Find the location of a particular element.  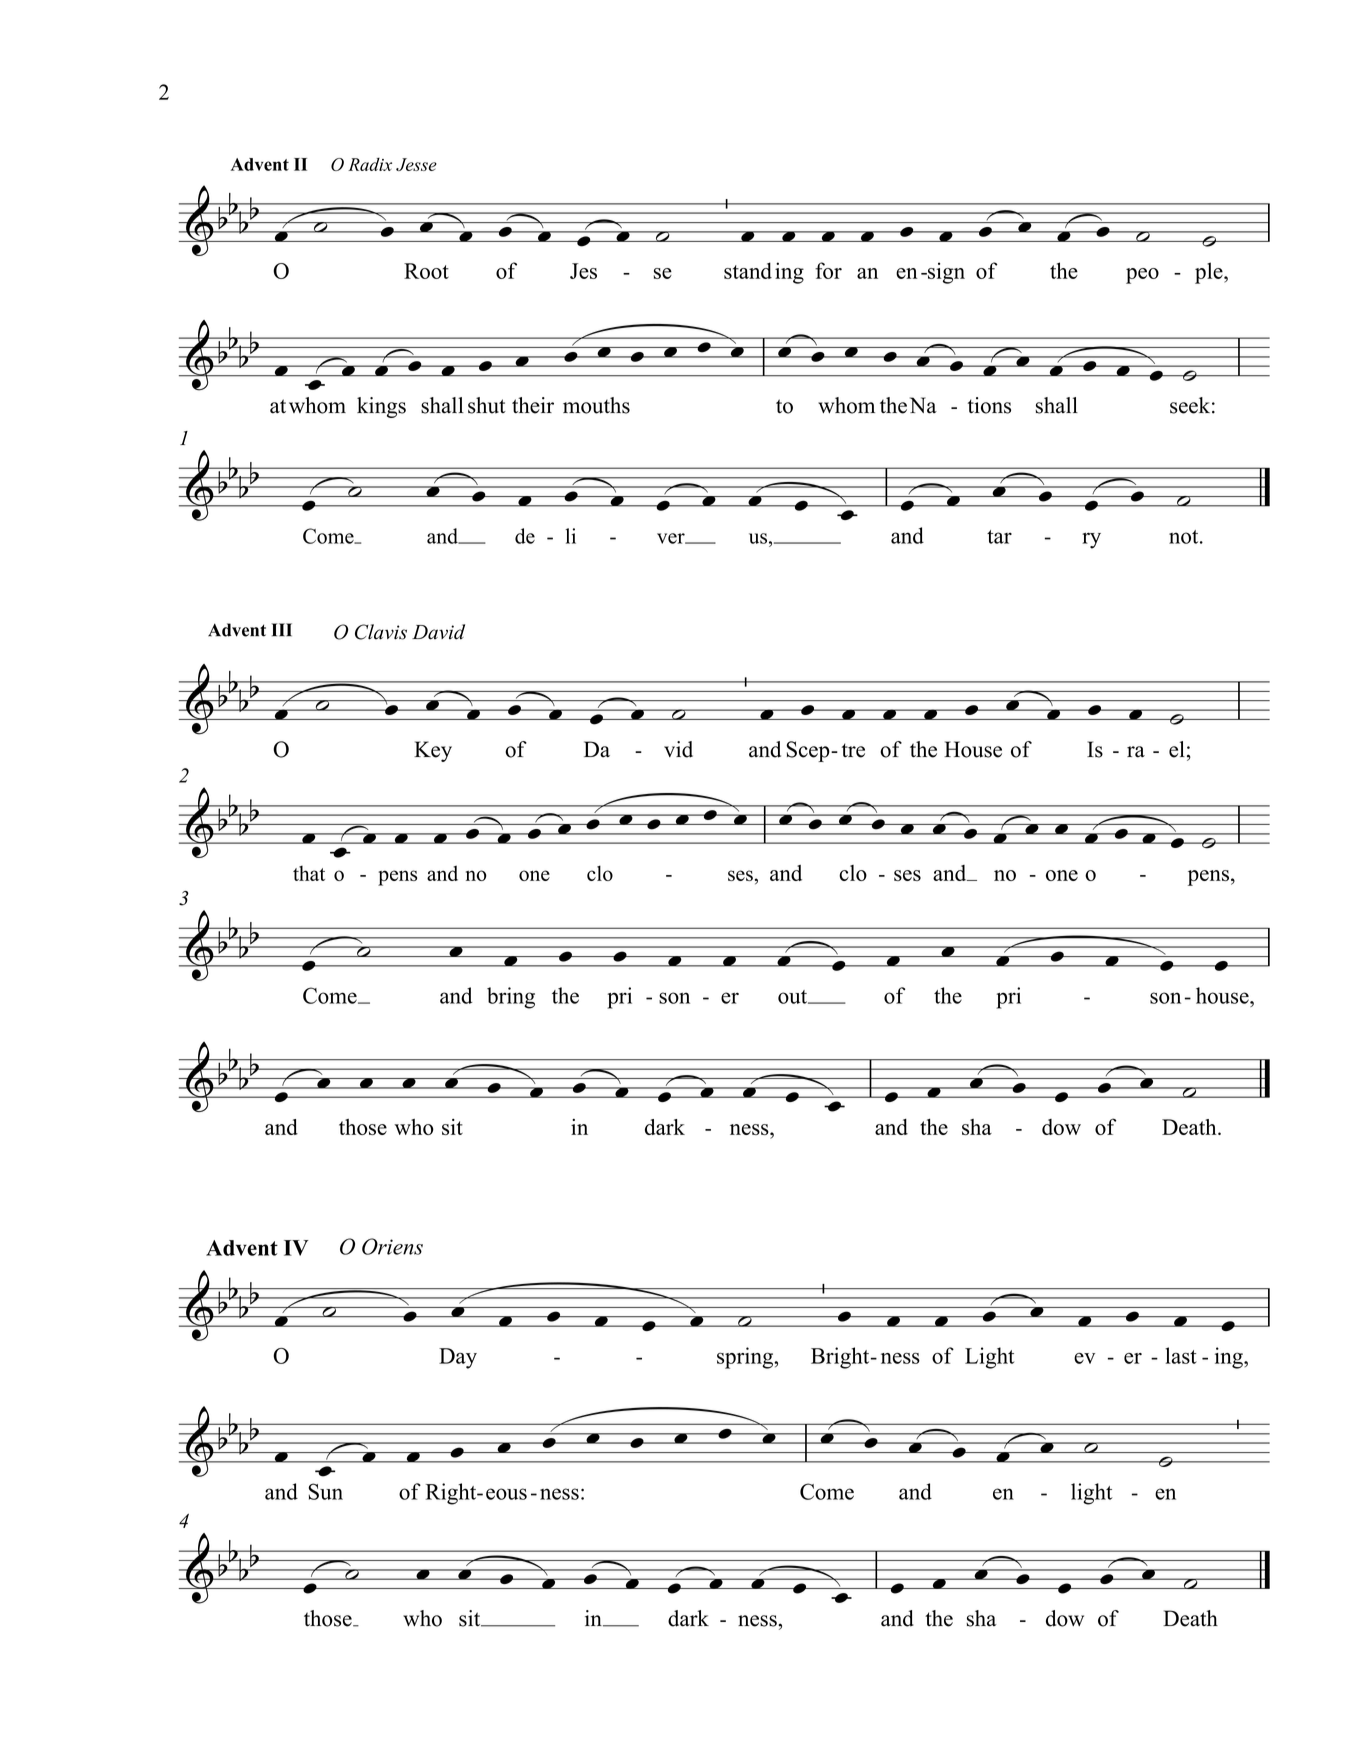

stand is located at coordinates (748, 270).
